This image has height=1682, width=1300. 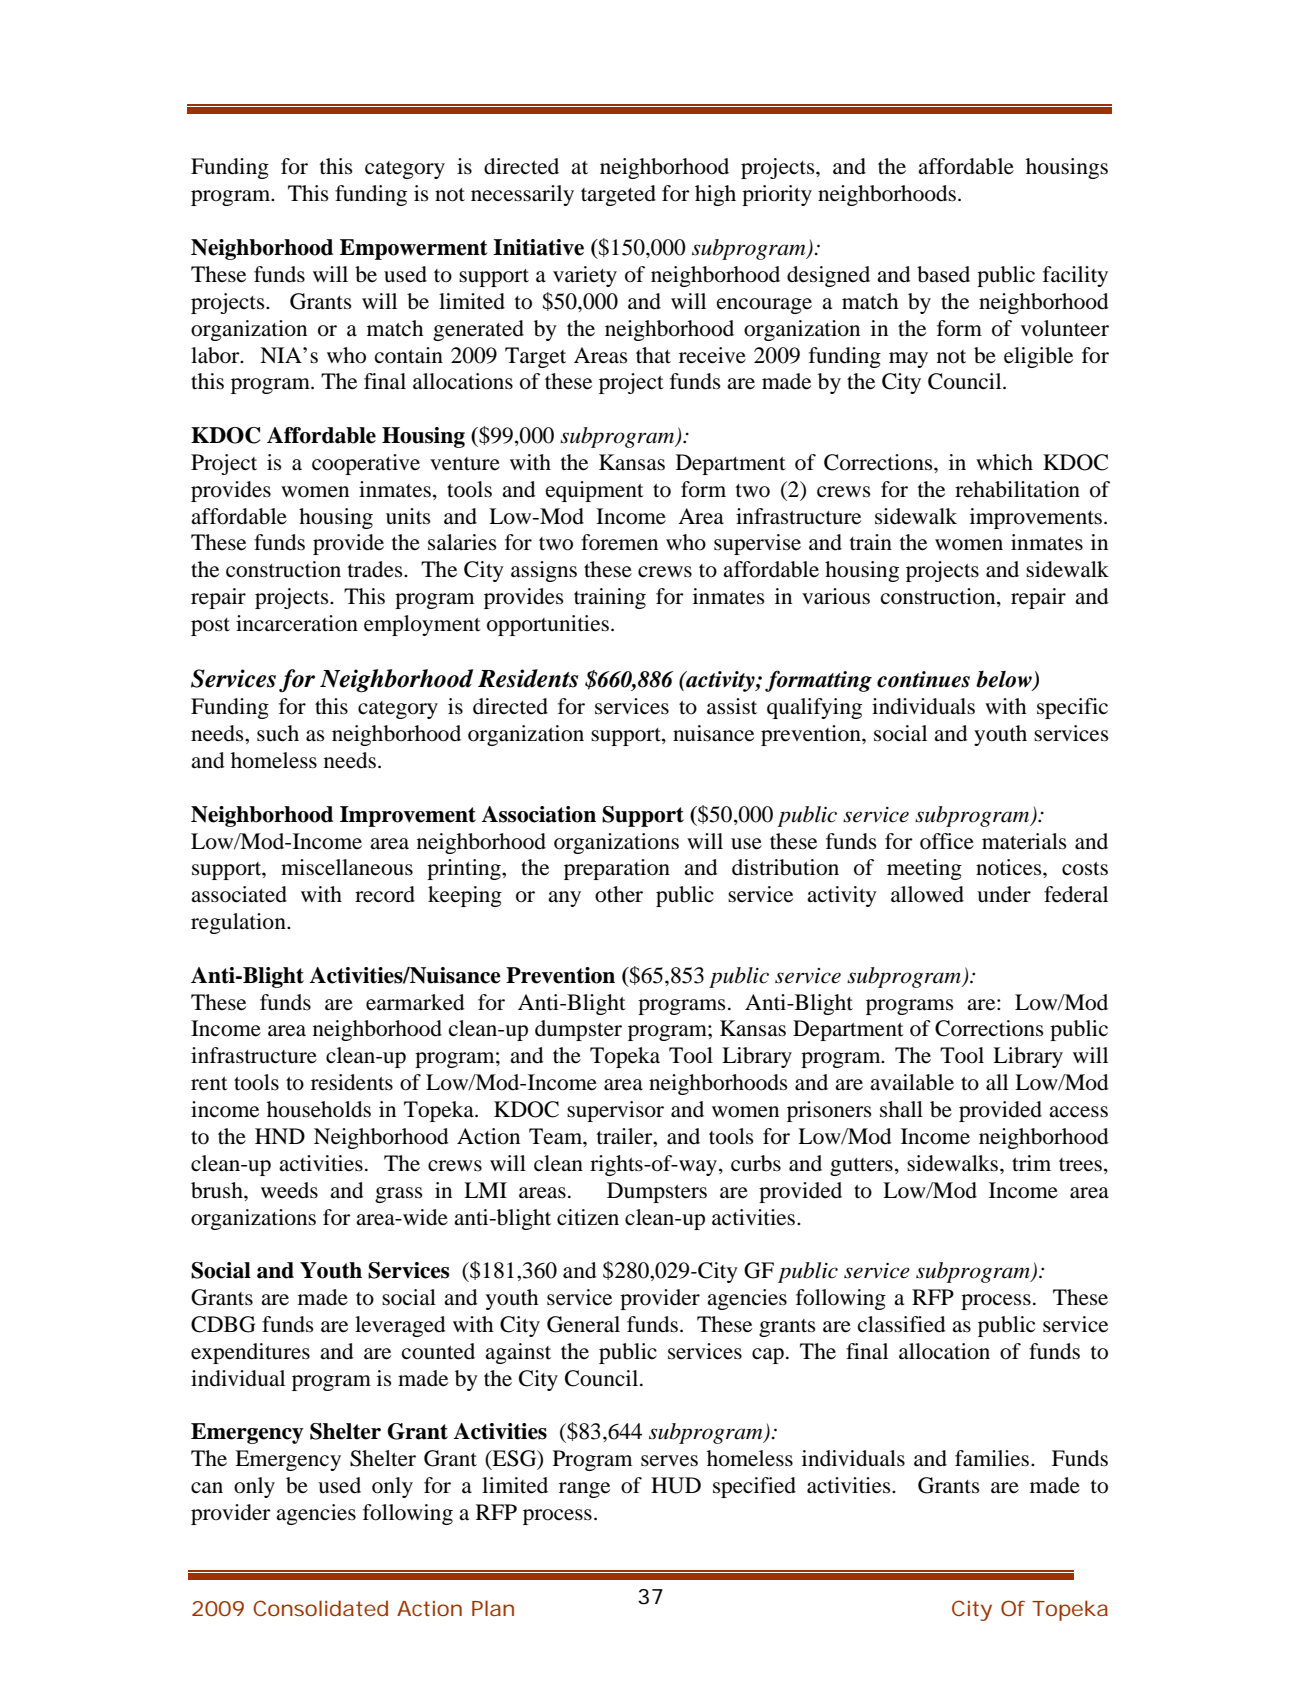 I want to click on available, so click(x=912, y=1082).
